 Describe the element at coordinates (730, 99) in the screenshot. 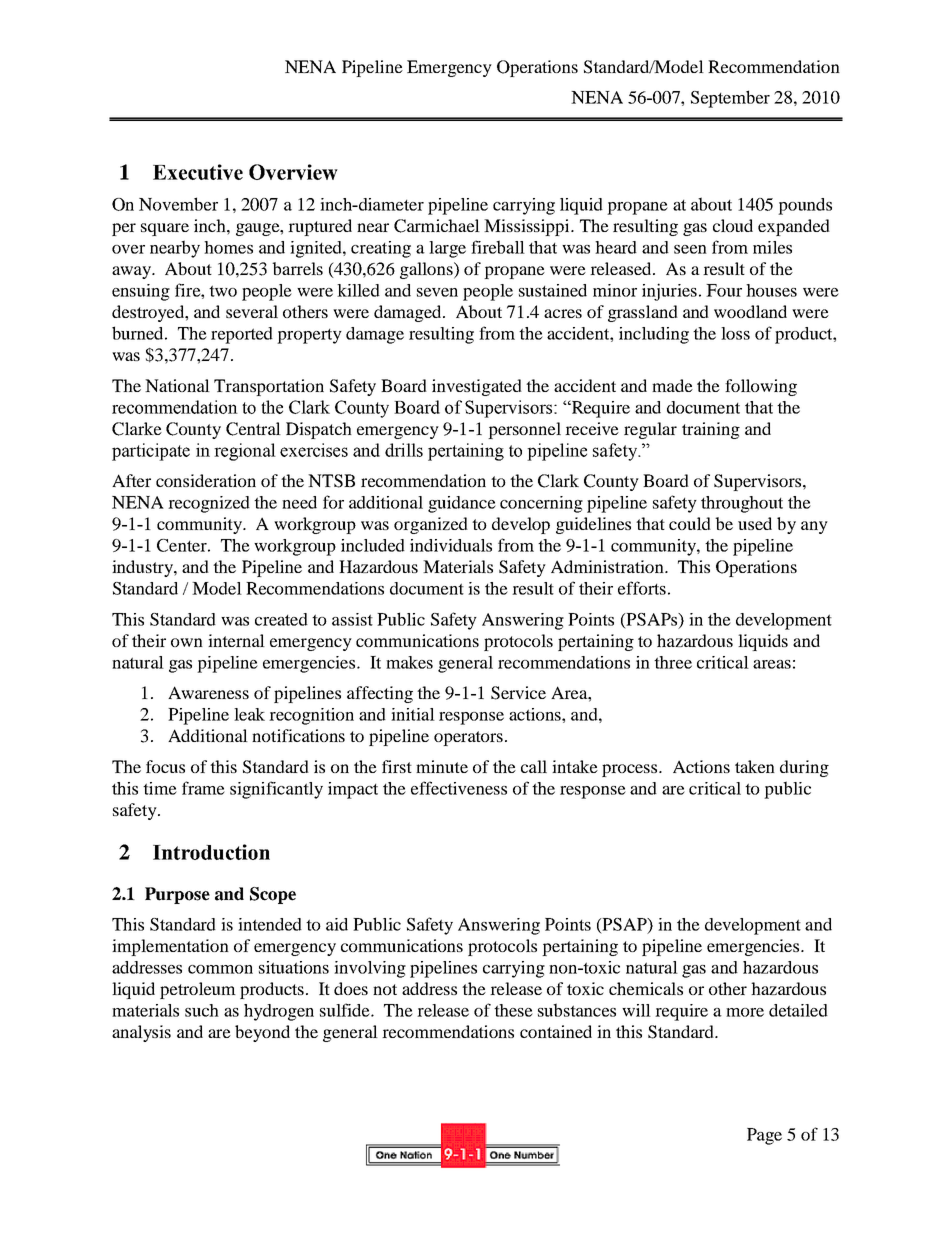

I see `September` at that location.
